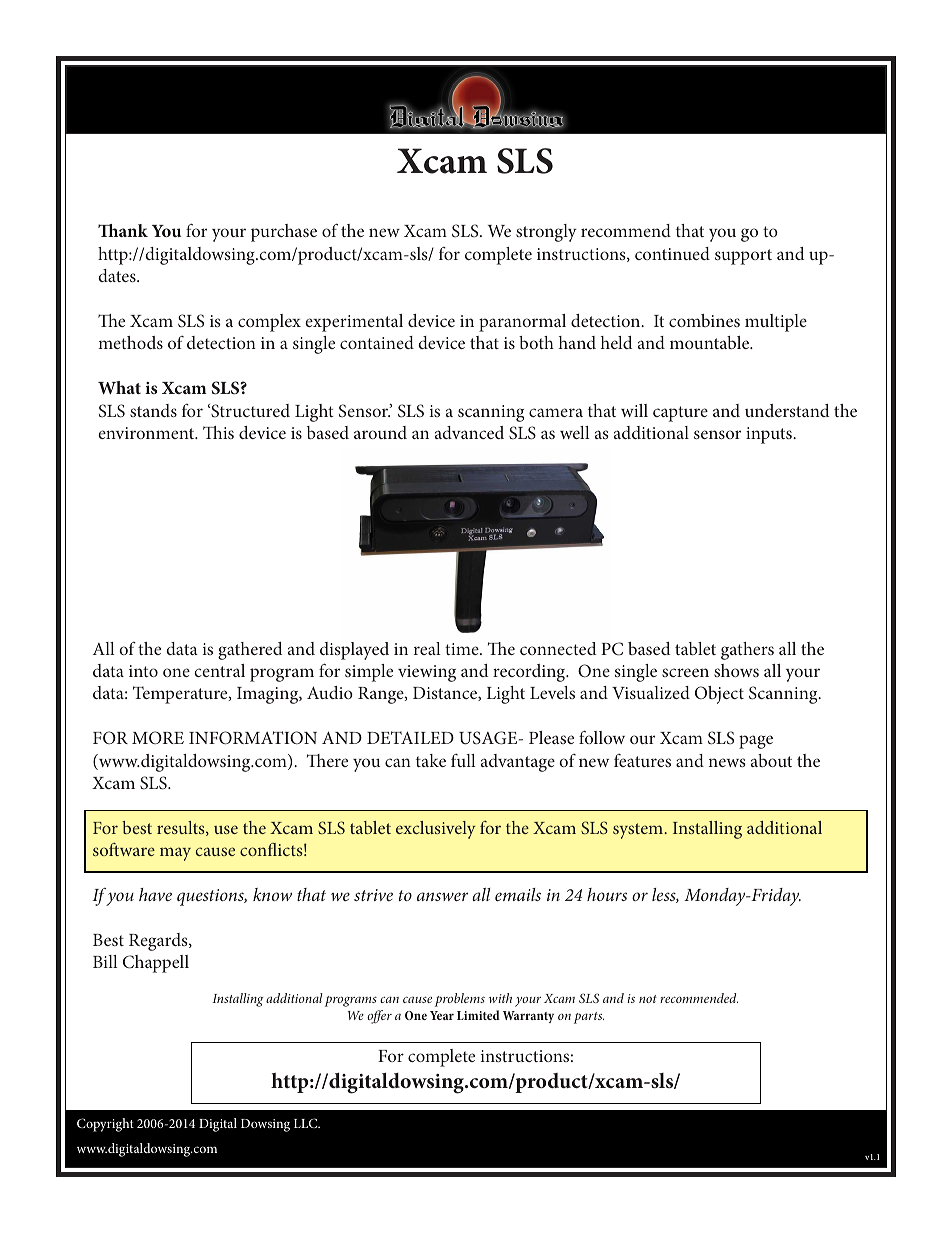 The image size is (952, 1233). I want to click on This, so click(218, 432).
